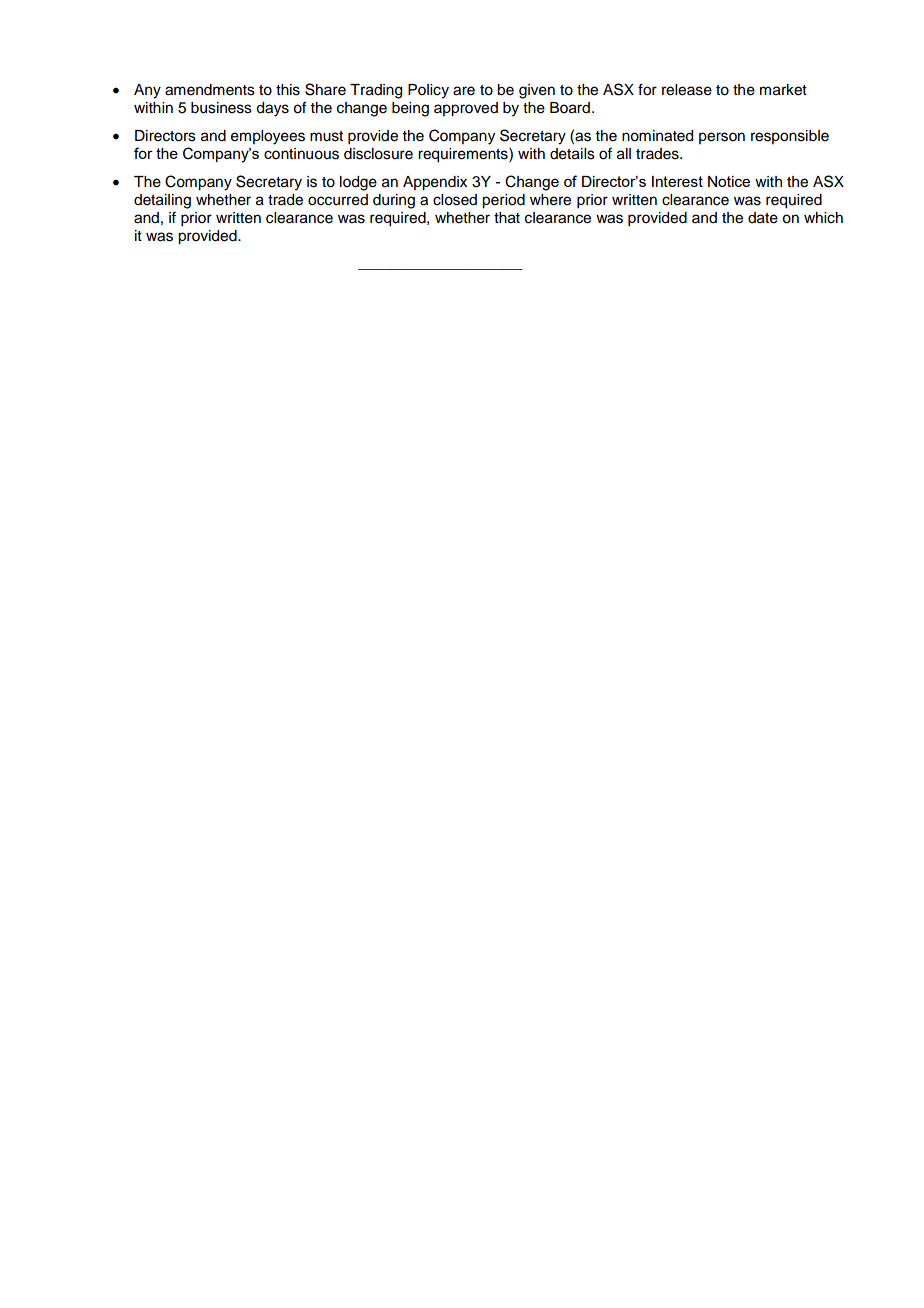  What do you see at coordinates (624, 154) in the document?
I see `all` at bounding box center [624, 154].
